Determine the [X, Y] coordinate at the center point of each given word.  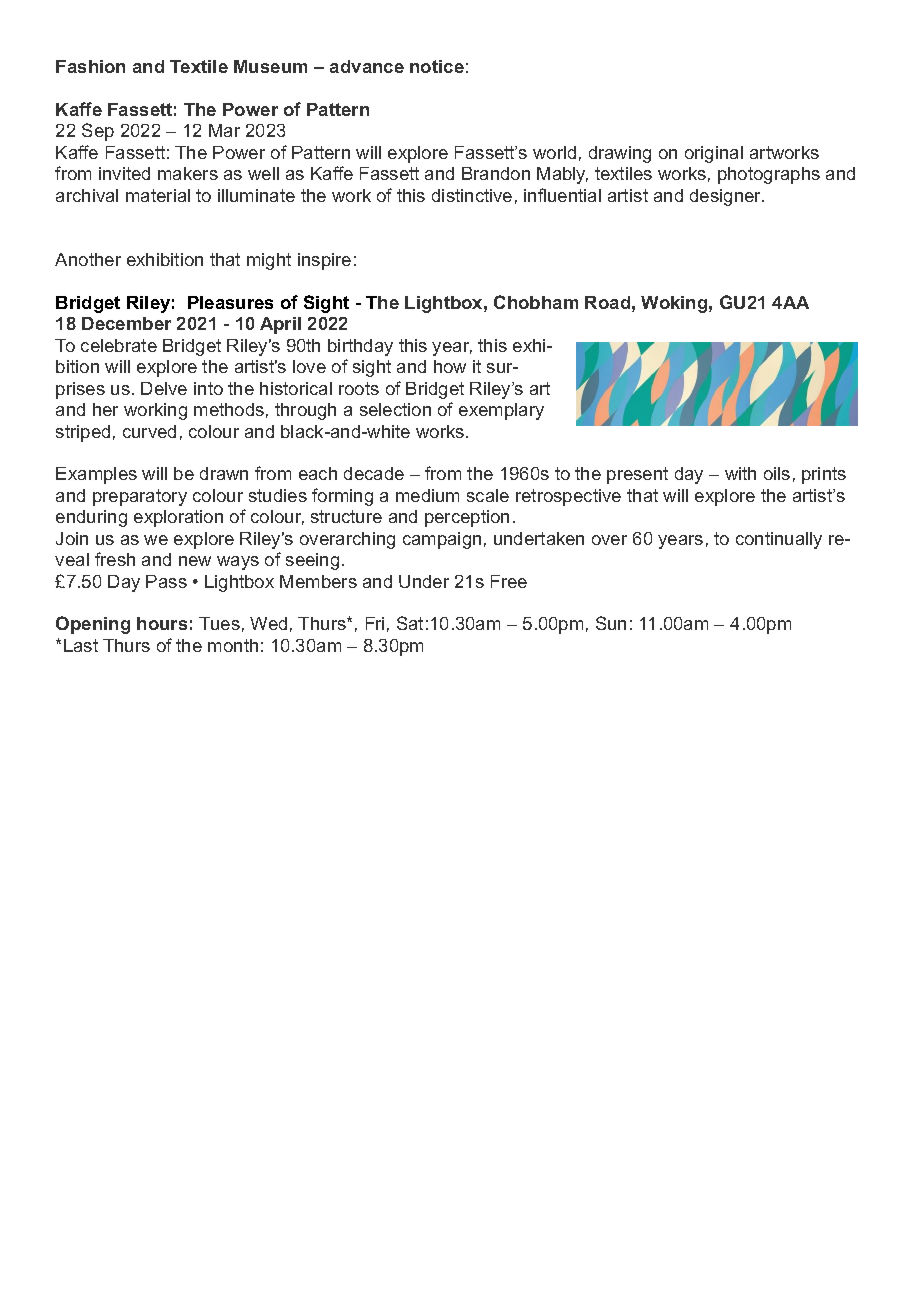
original [714, 154]
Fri [375, 623]
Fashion [90, 66]
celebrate [119, 345]
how [450, 366]
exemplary [501, 411]
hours [162, 623]
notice [437, 66]
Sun [611, 623]
